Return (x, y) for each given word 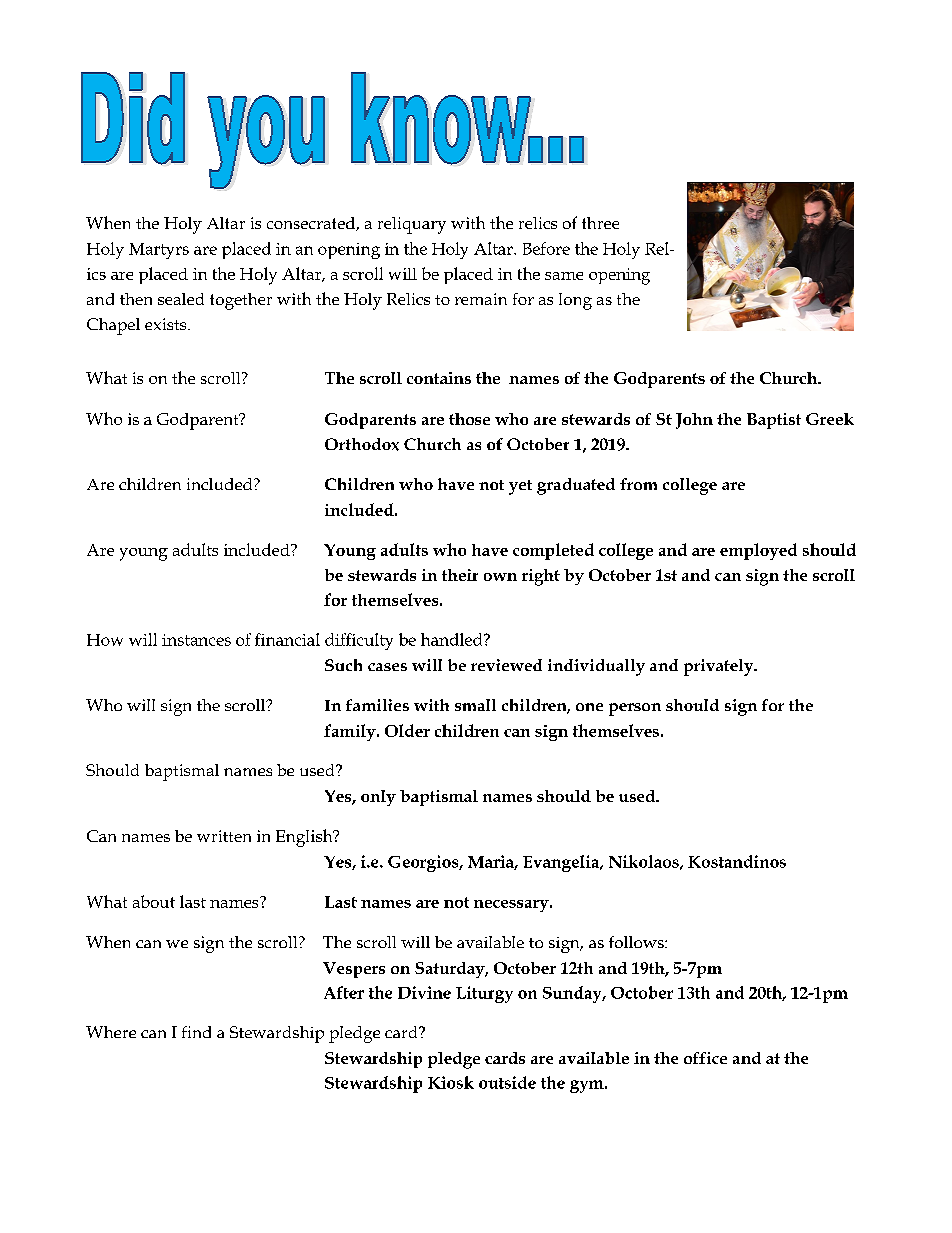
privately (720, 667)
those (469, 419)
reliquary (412, 225)
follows (637, 942)
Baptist (774, 421)
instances (196, 640)
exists (167, 324)
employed (758, 551)
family (351, 732)
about (154, 901)
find (196, 1032)
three (600, 223)
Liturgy (484, 994)
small (475, 705)
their (460, 575)
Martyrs (159, 251)
